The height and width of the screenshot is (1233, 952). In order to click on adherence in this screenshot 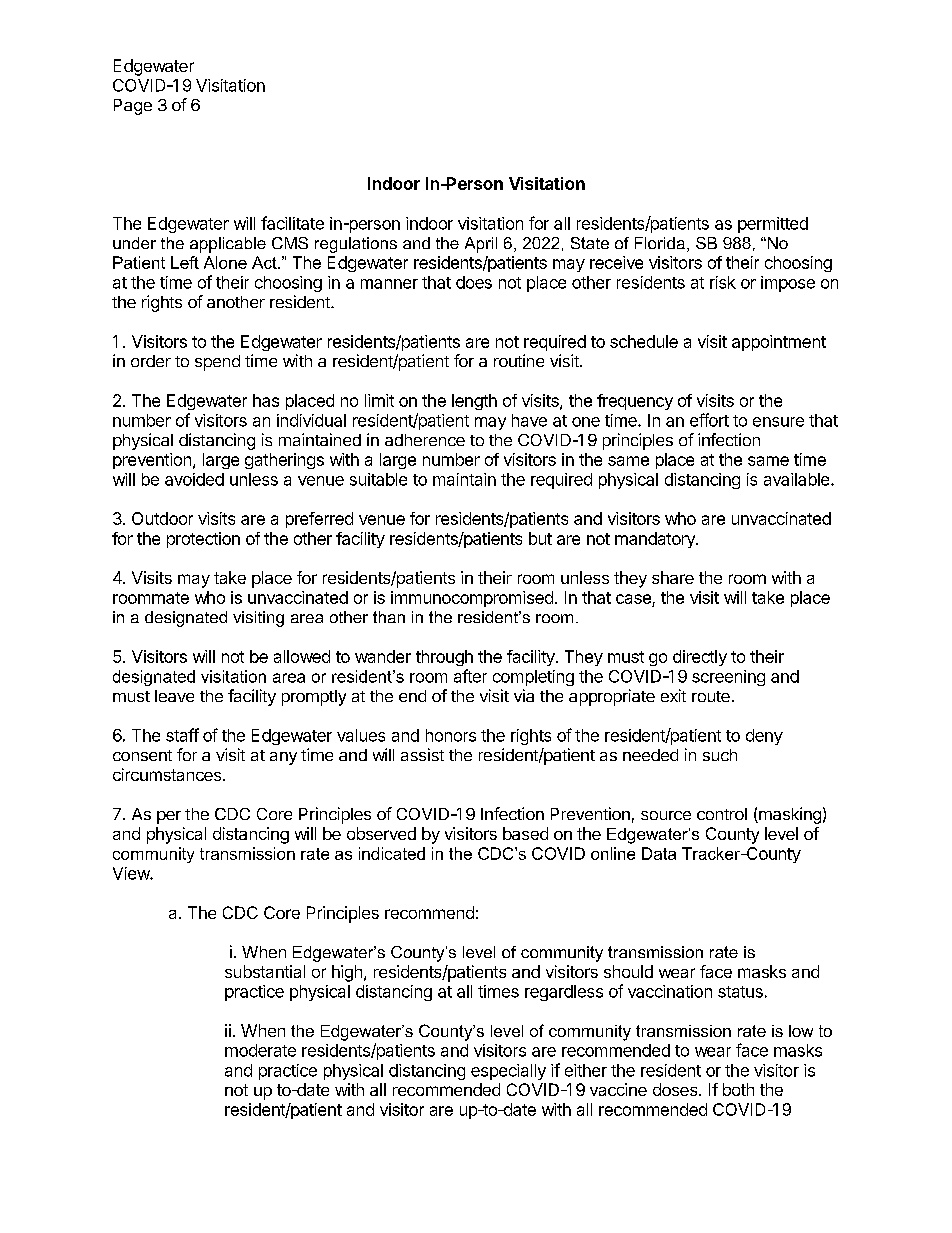, I will do `click(425, 440)`.
